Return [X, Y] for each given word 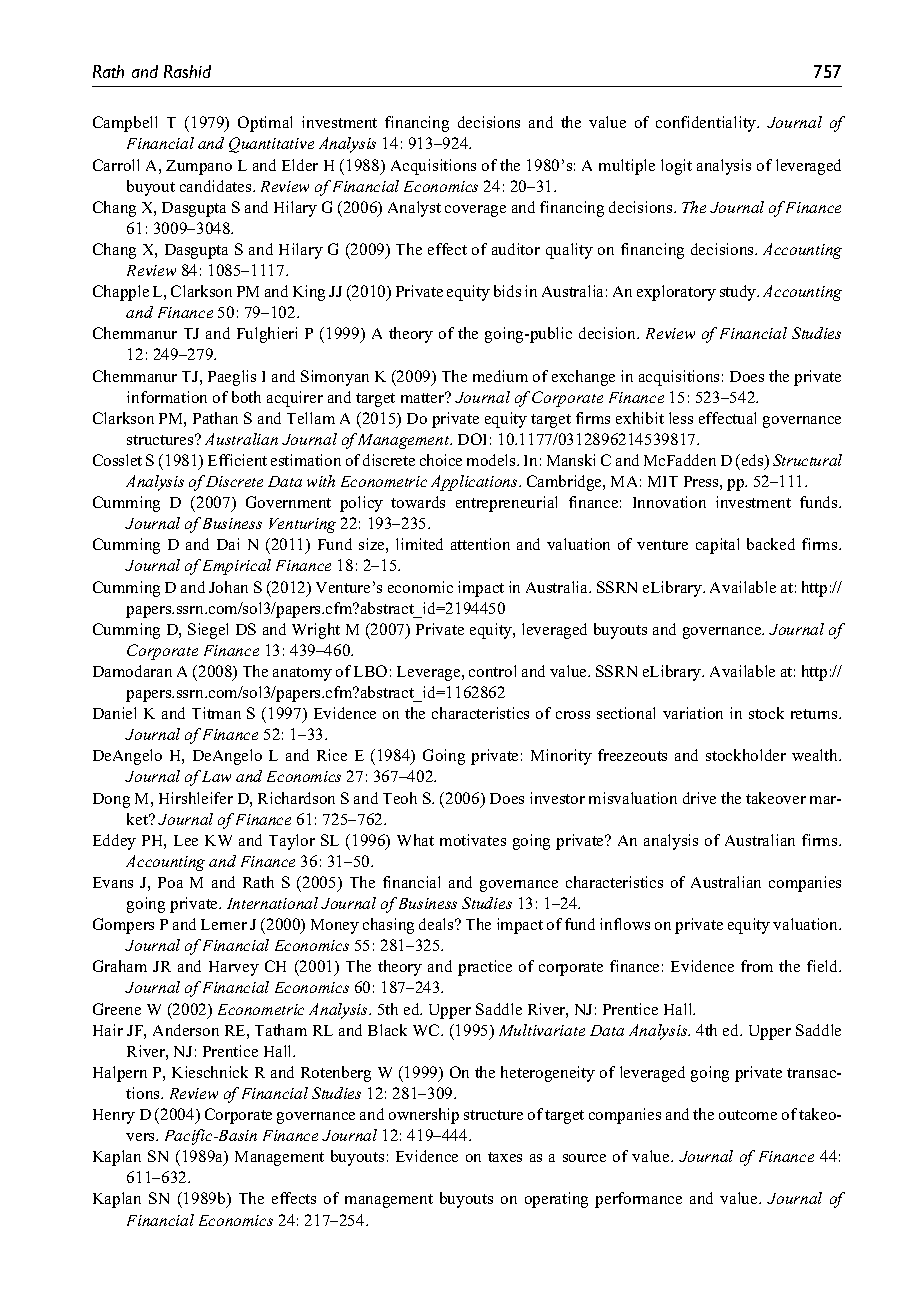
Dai [228, 544]
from [757, 966]
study [739, 293]
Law [216, 776]
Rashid [187, 71]
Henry [114, 1116]
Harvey [234, 968]
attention [480, 544]
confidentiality [707, 124]
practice [485, 968]
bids [507, 291]
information [167, 397]
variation [693, 713]
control [492, 671]
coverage [475, 211]
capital [717, 546]
